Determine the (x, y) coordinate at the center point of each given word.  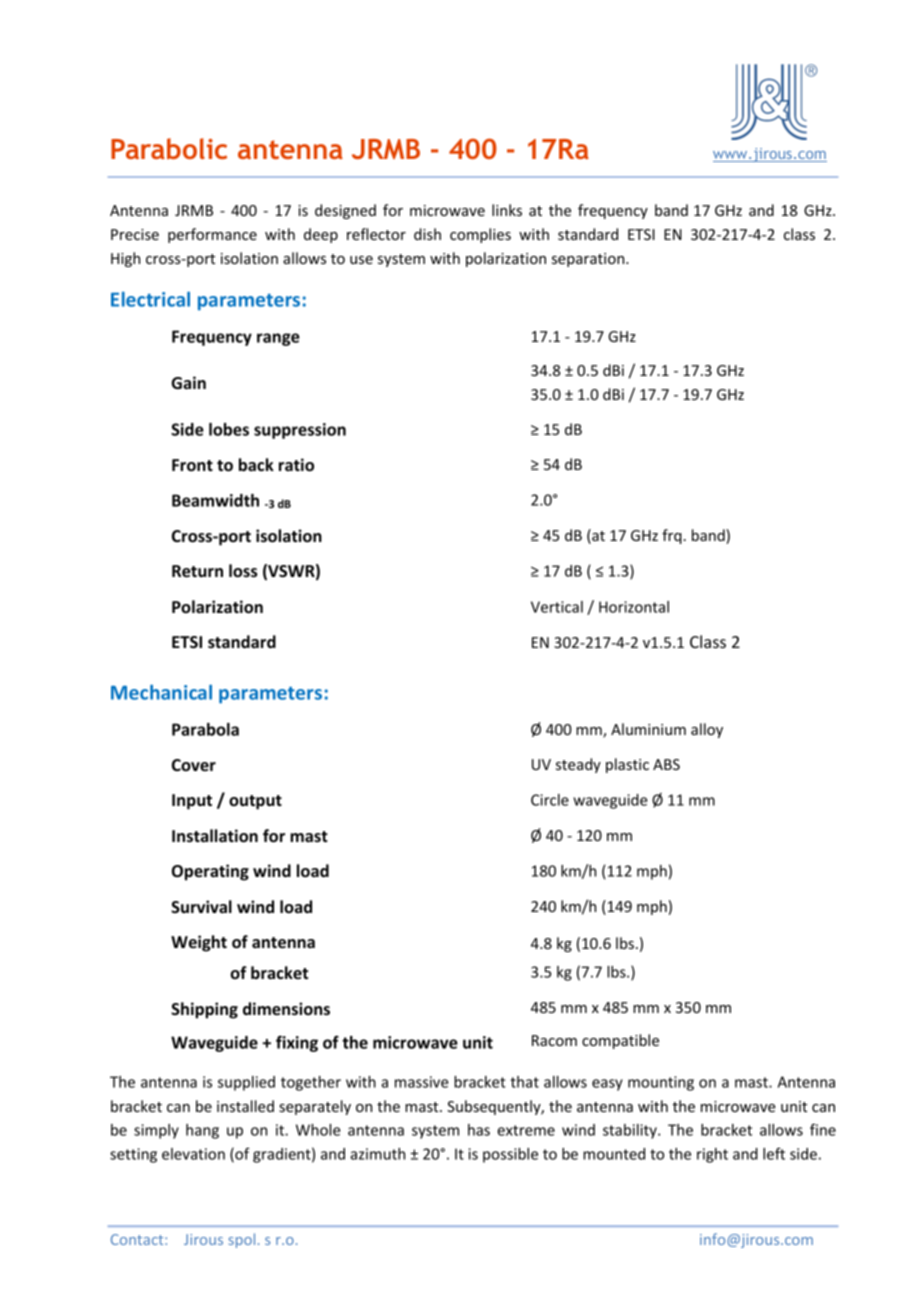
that (524, 1082)
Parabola (205, 729)
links (507, 210)
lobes (229, 429)
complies (480, 235)
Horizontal (634, 607)
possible (510, 1155)
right (712, 1155)
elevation (193, 1154)
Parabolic (169, 148)
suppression (300, 431)
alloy (707, 730)
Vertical (557, 607)
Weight (199, 943)
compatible (620, 1041)
